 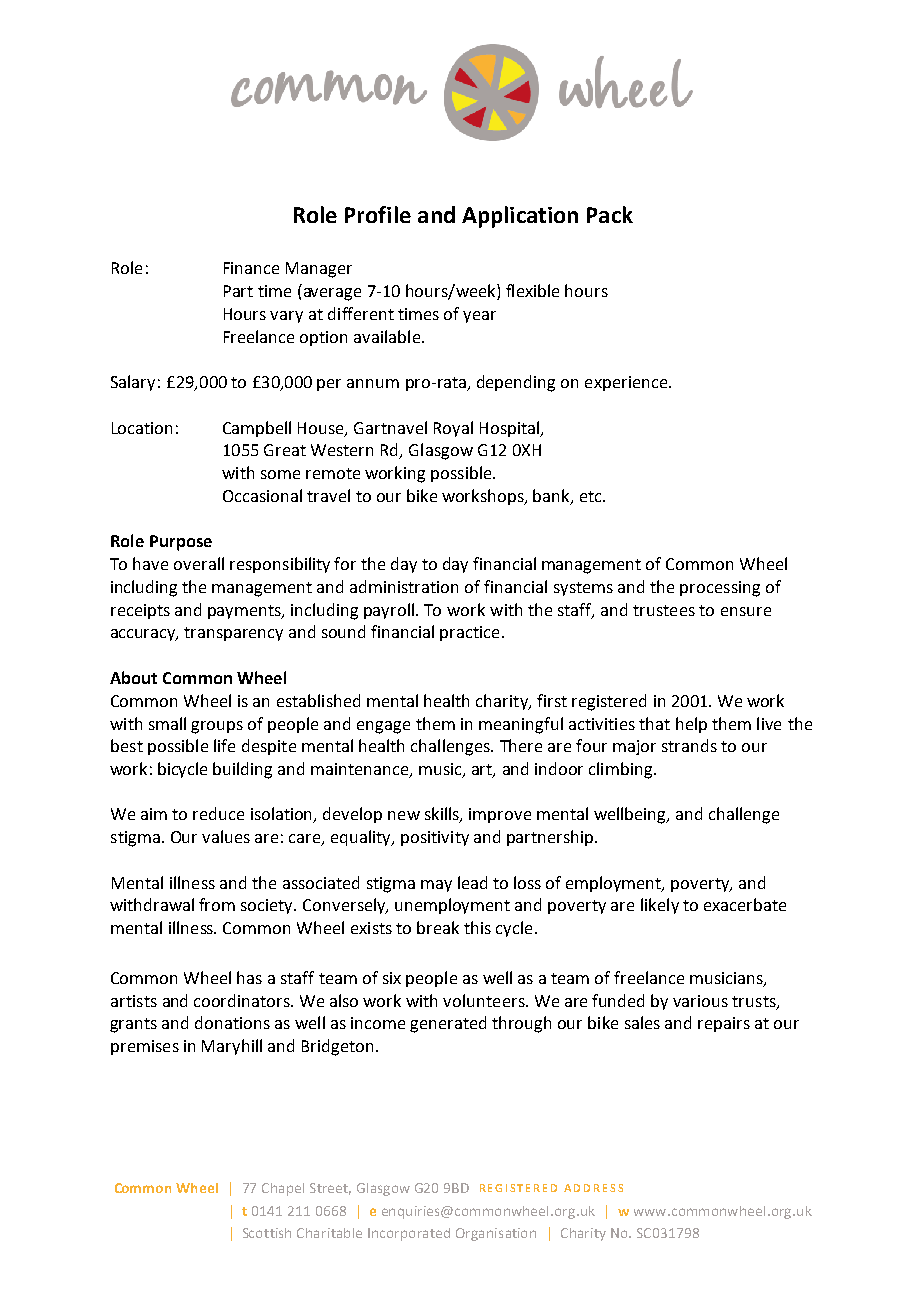 What do you see at coordinates (453, 429) in the screenshot?
I see `Royal` at bounding box center [453, 429].
